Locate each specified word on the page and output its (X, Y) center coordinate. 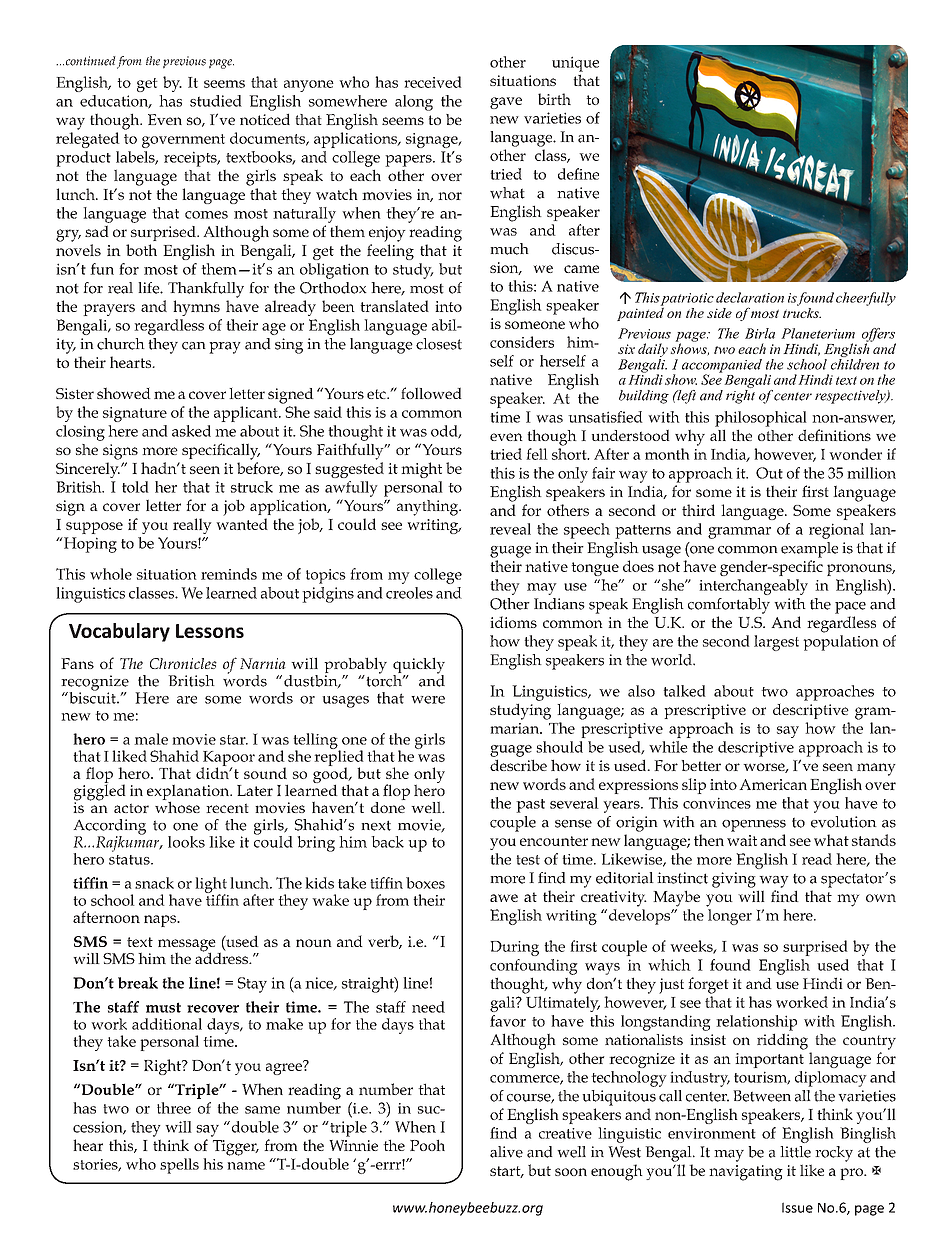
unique (575, 64)
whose (177, 806)
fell (537, 454)
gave (506, 103)
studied (216, 101)
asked (191, 431)
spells (179, 1166)
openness (754, 826)
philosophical (761, 419)
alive (506, 1152)
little (795, 1152)
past (530, 806)
